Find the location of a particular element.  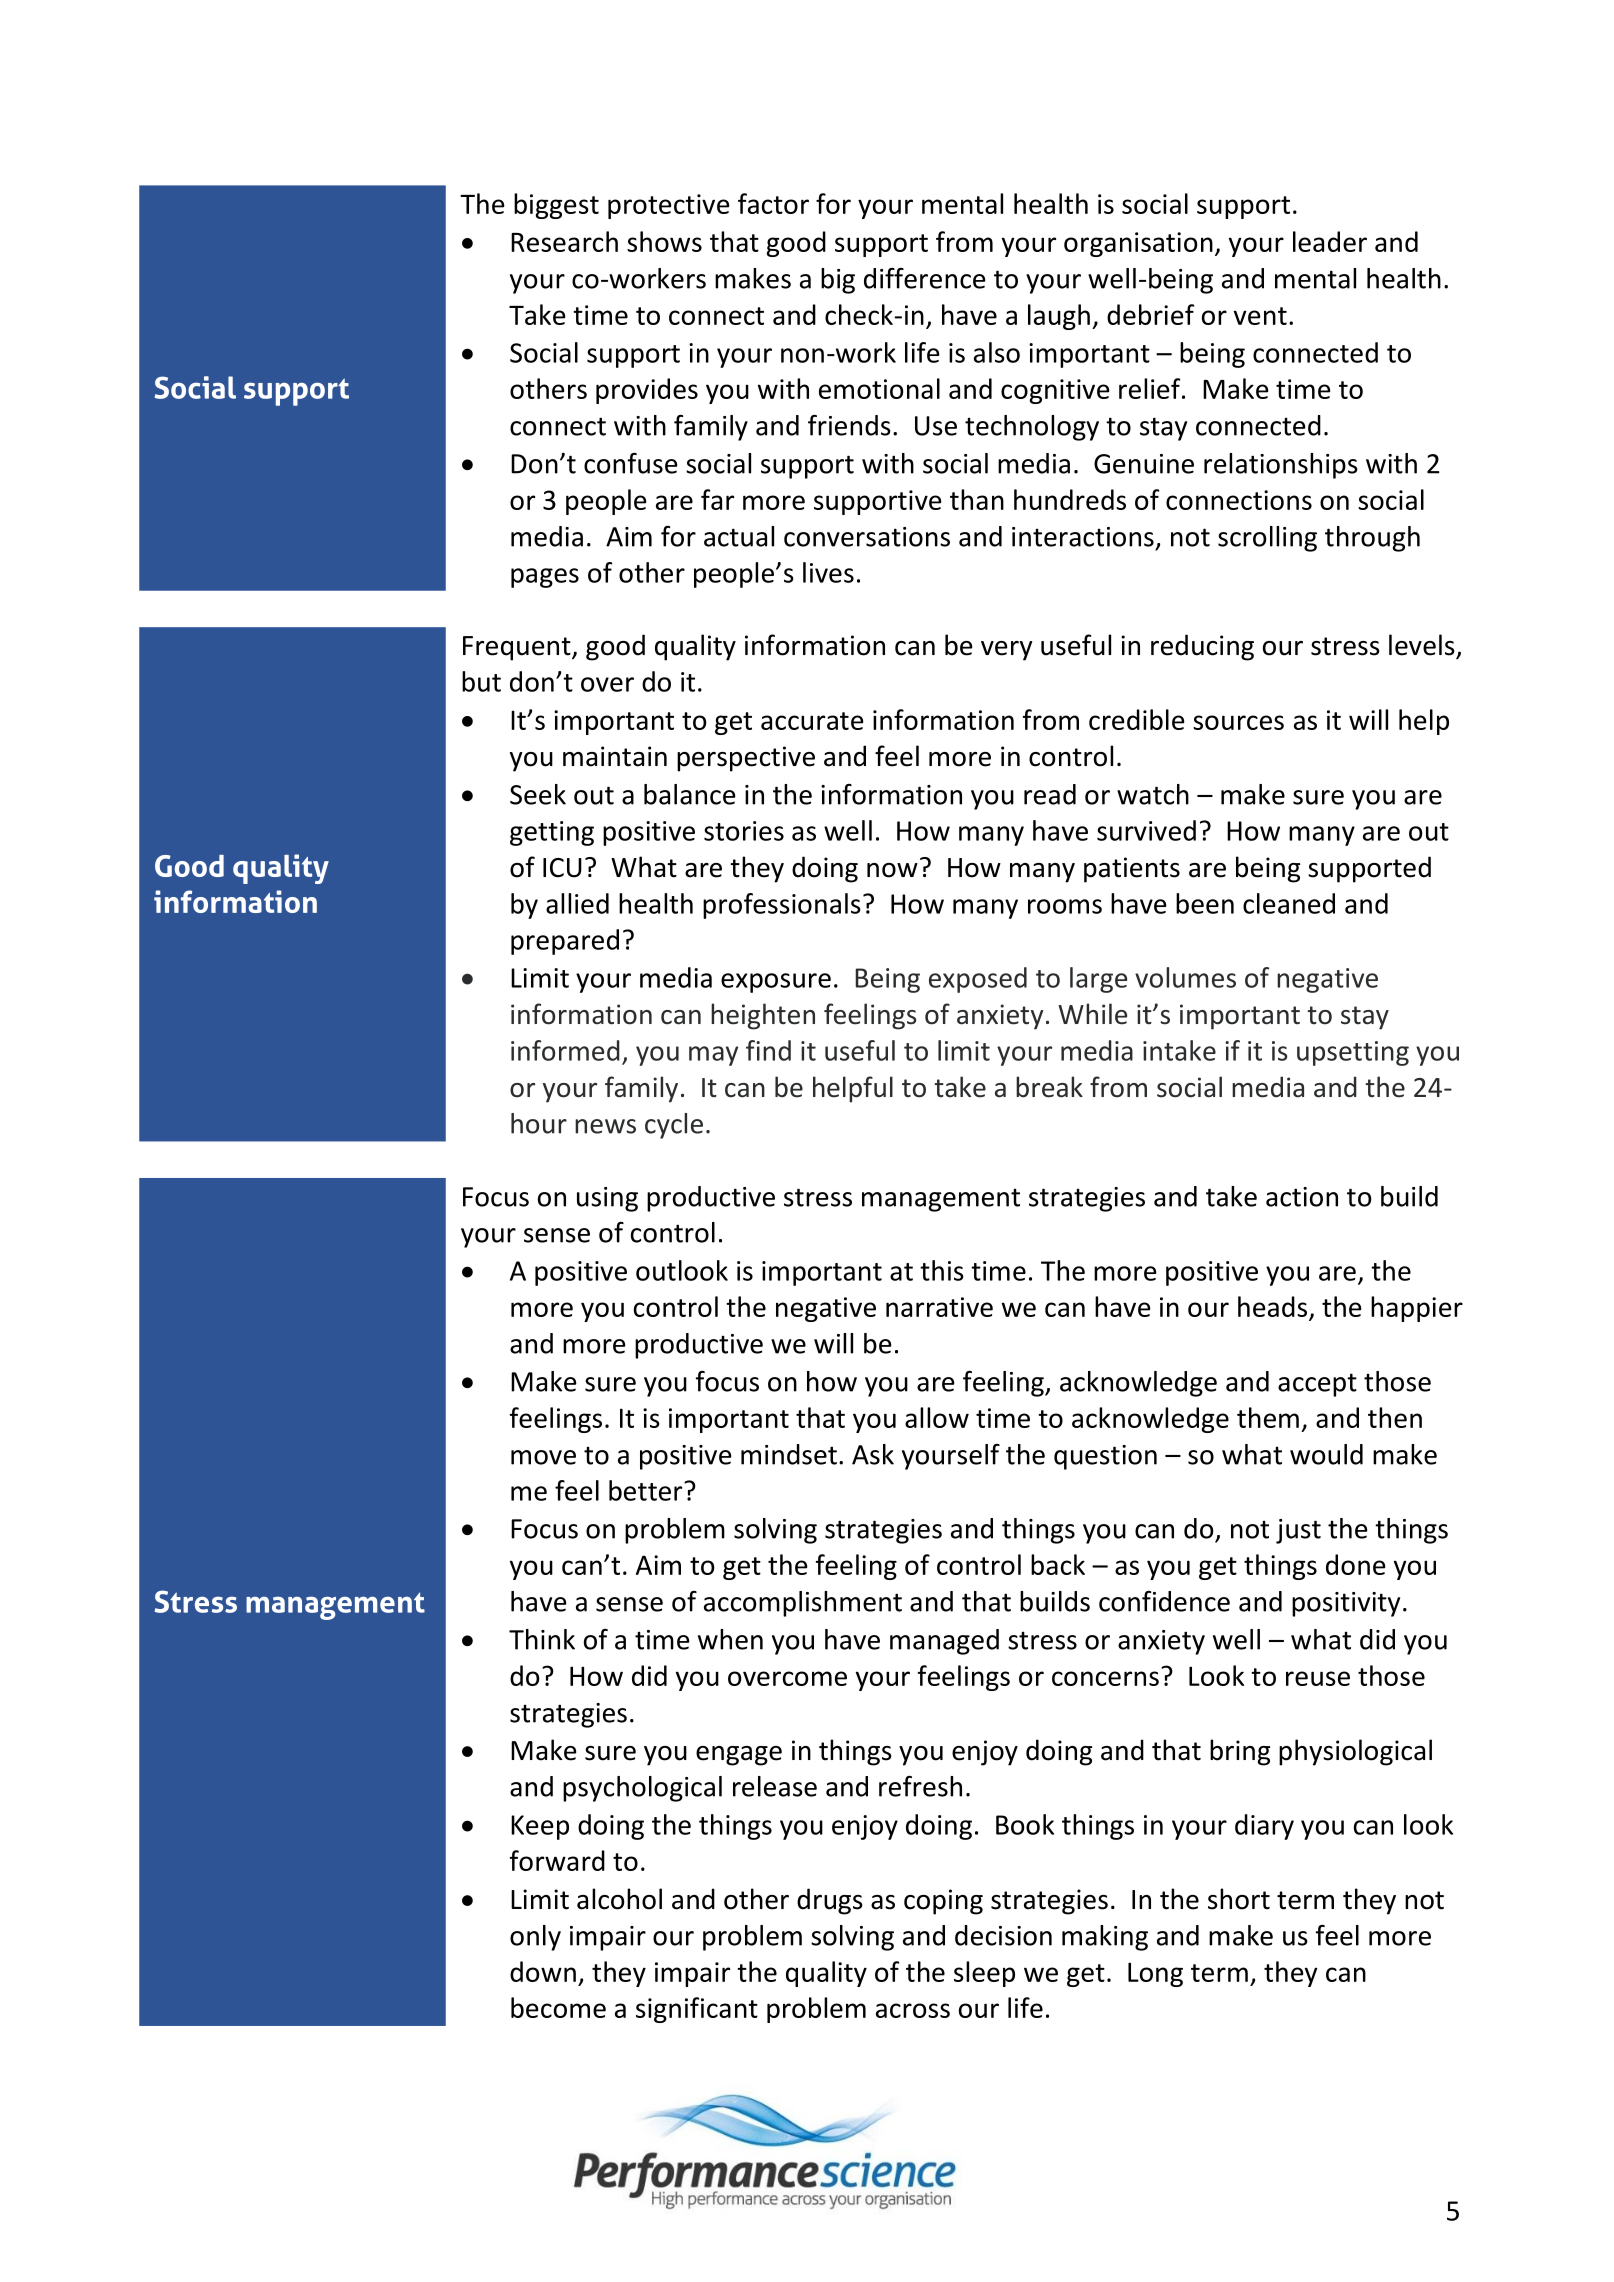

move is located at coordinates (543, 1457).
